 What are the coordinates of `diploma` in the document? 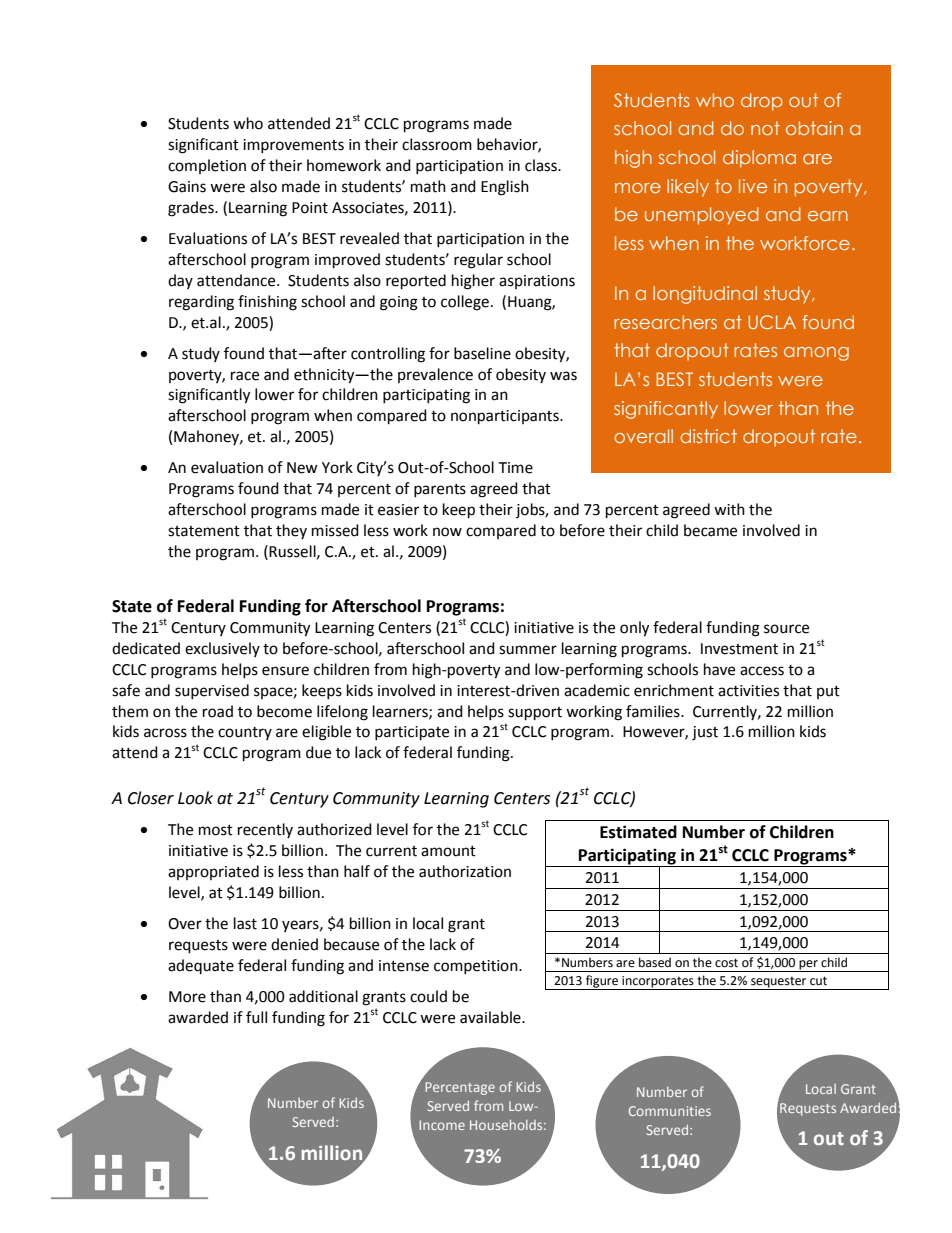 It's located at (759, 159).
